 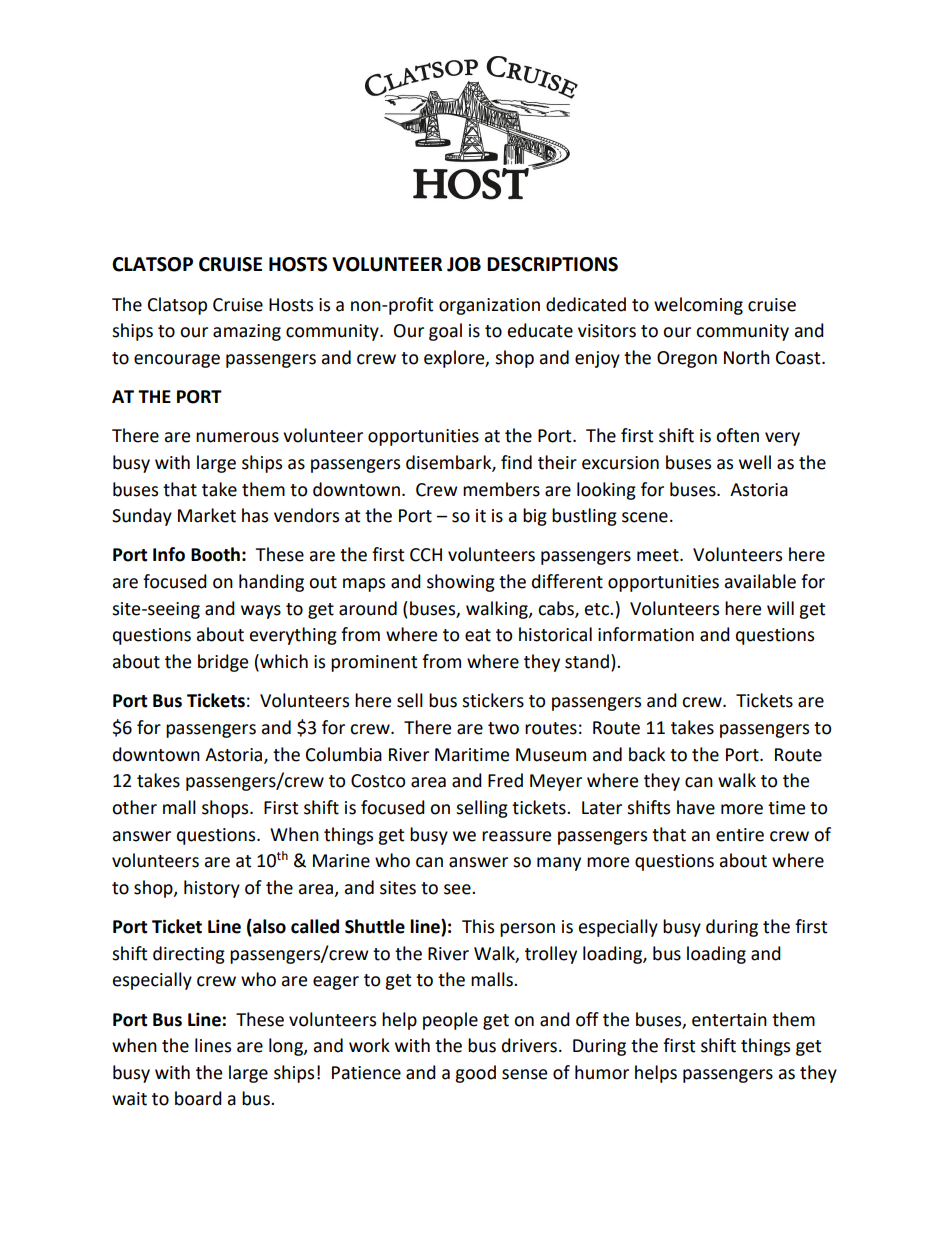 I want to click on CCH, so click(x=426, y=555).
